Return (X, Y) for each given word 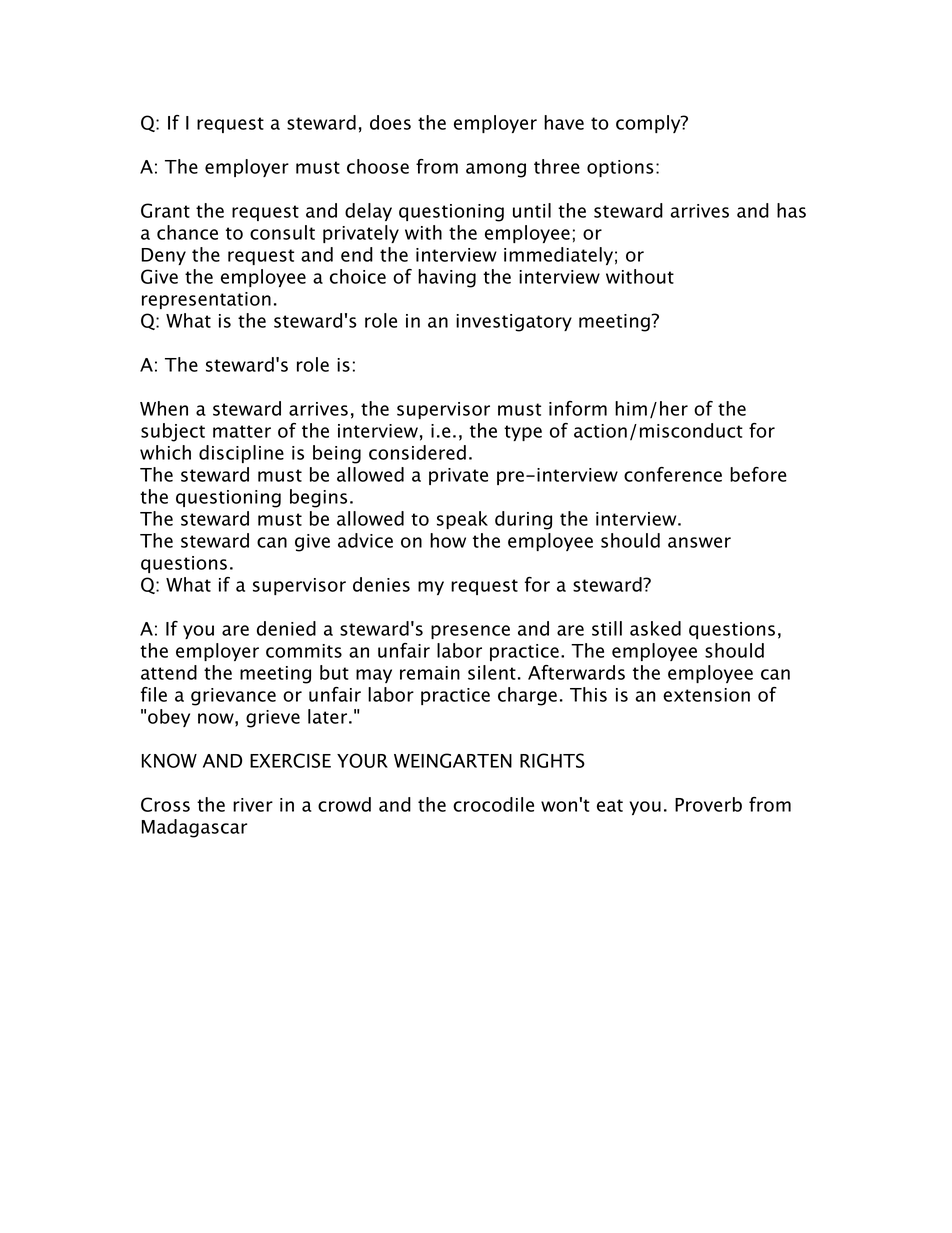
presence (470, 632)
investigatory (514, 323)
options (620, 168)
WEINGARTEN (453, 760)
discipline (241, 454)
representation (206, 300)
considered (417, 452)
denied (286, 628)
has (791, 210)
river (253, 805)
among (496, 170)
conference (673, 474)
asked (655, 628)
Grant (165, 210)
